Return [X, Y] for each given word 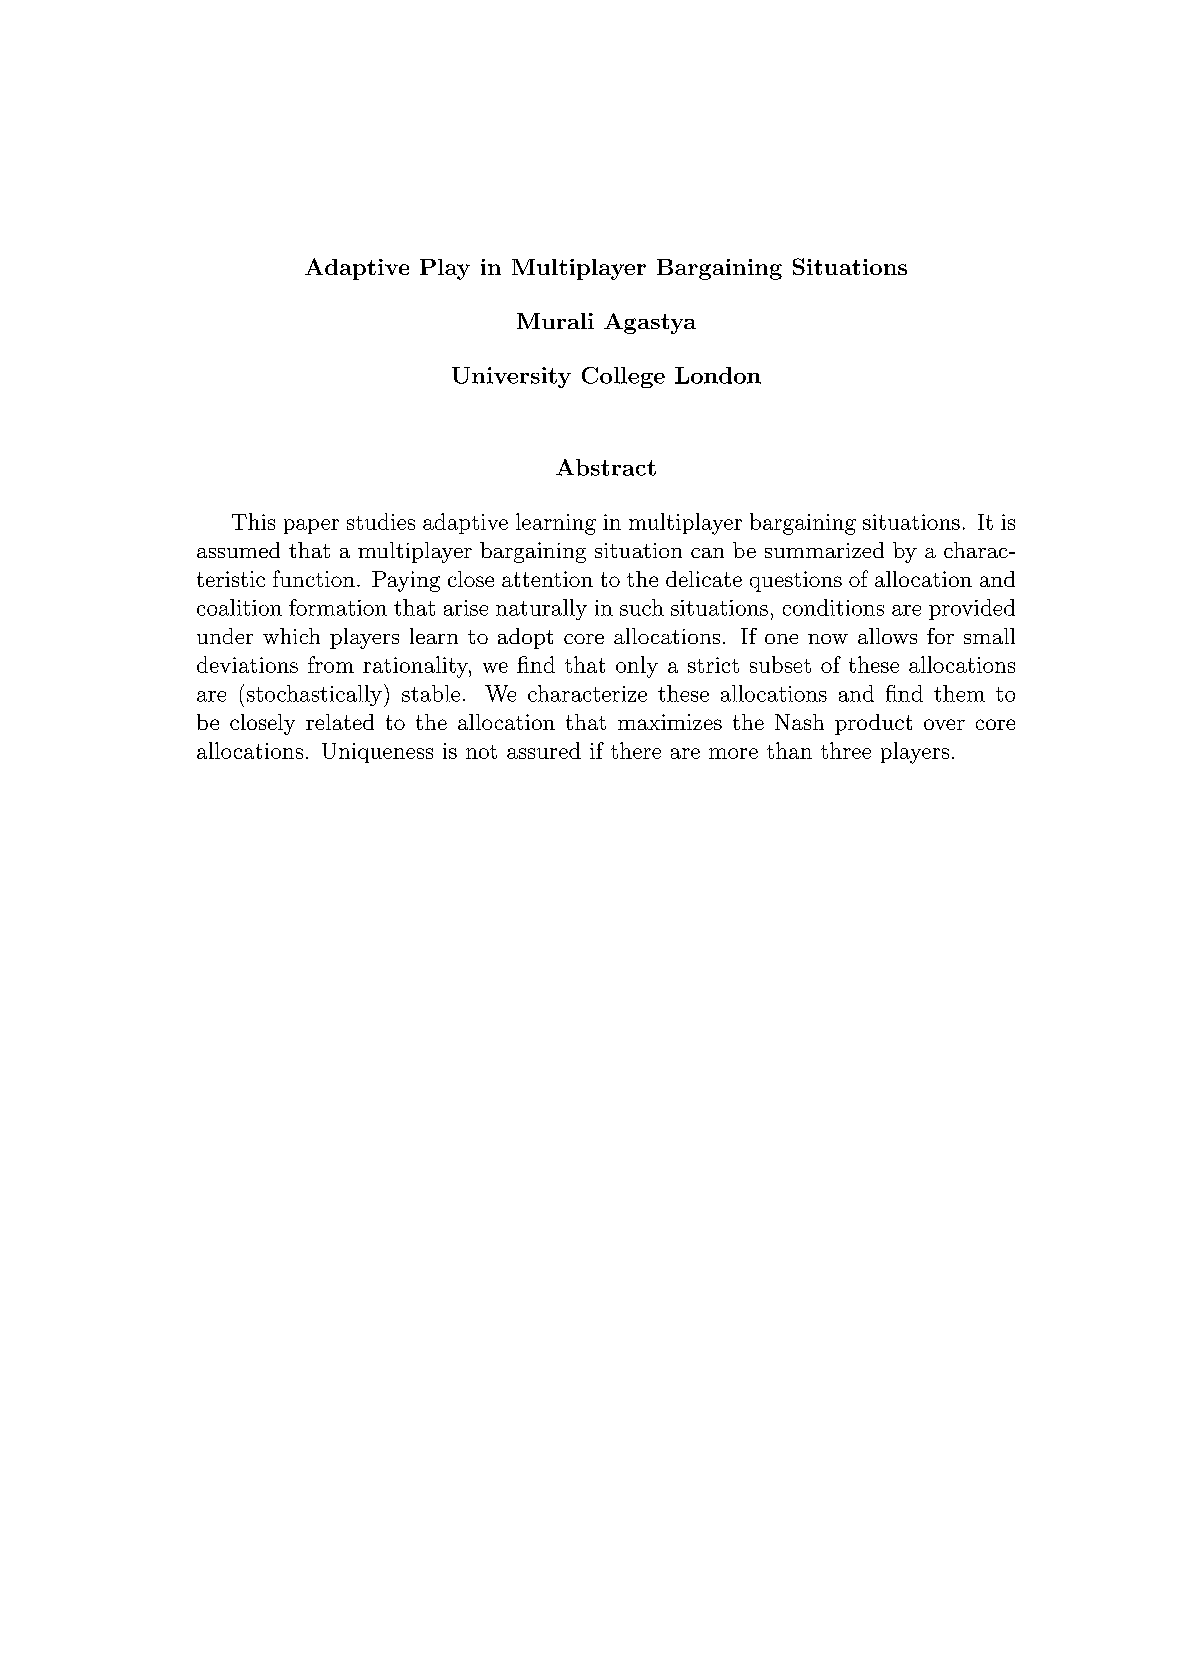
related [340, 722]
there [636, 750]
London [718, 375]
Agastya [650, 323]
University [511, 377]
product [873, 724]
